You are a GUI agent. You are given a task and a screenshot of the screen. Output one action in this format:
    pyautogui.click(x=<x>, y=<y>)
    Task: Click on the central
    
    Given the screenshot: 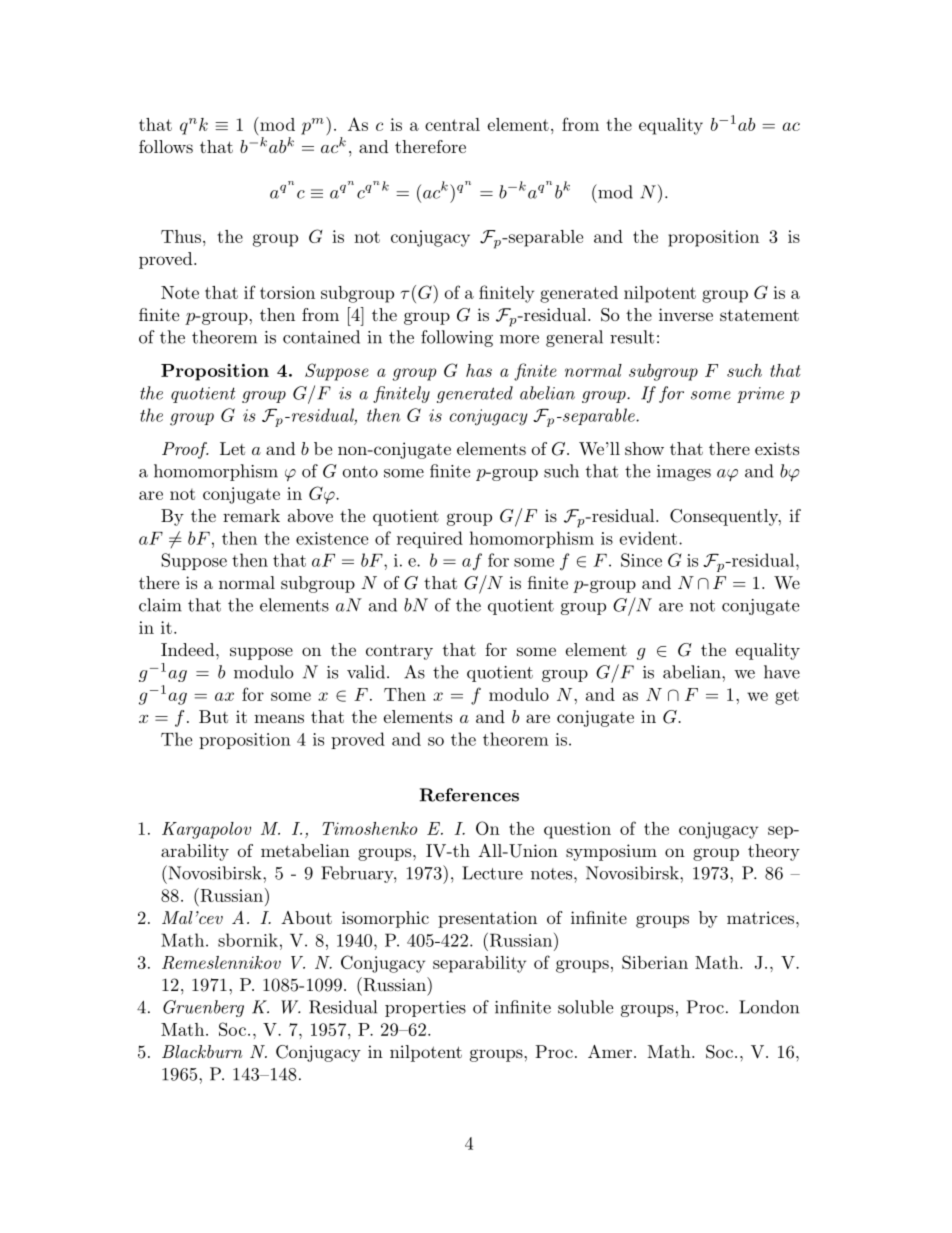 What is the action you would take?
    pyautogui.click(x=452, y=124)
